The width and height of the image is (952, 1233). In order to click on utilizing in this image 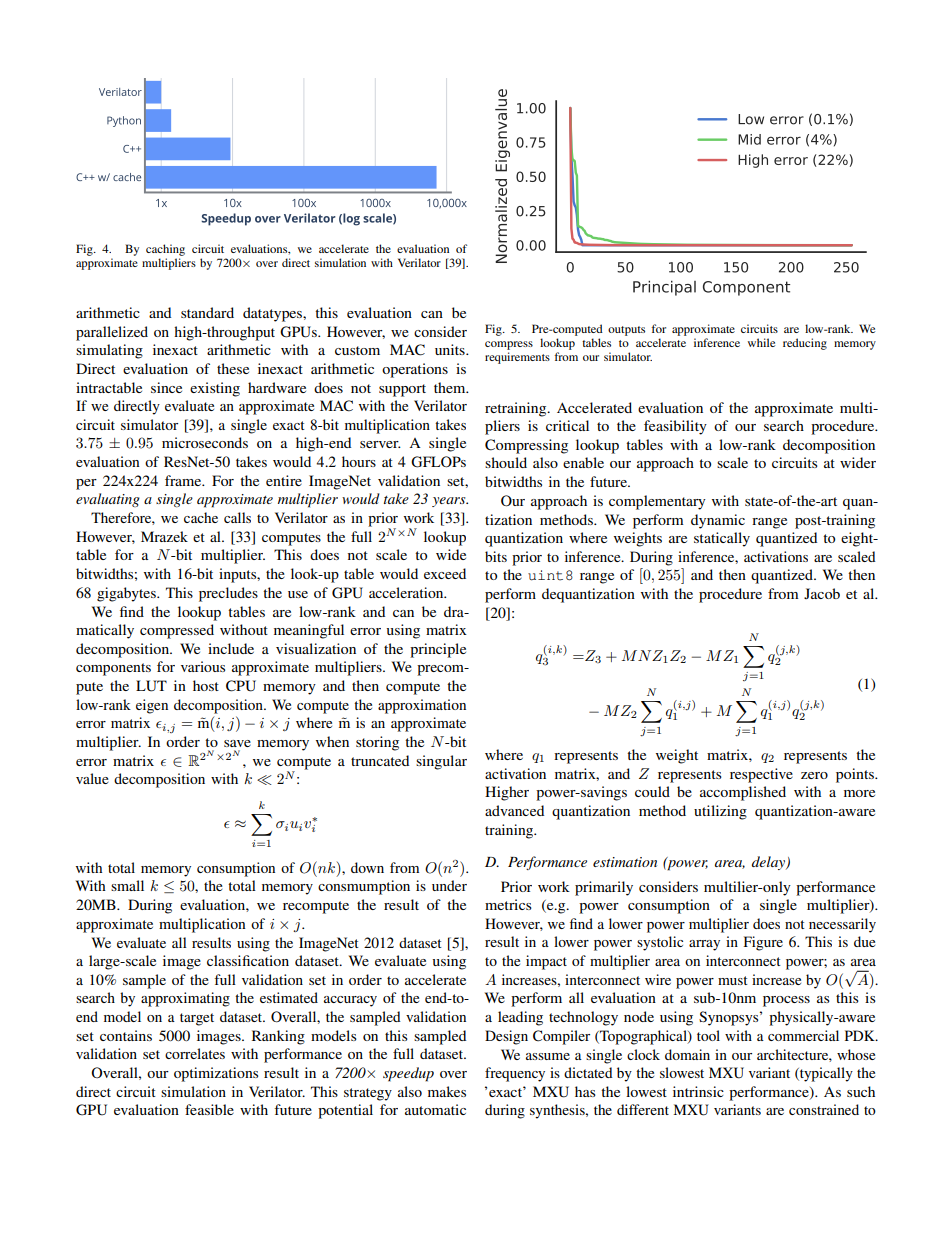, I will do `click(720, 812)`.
